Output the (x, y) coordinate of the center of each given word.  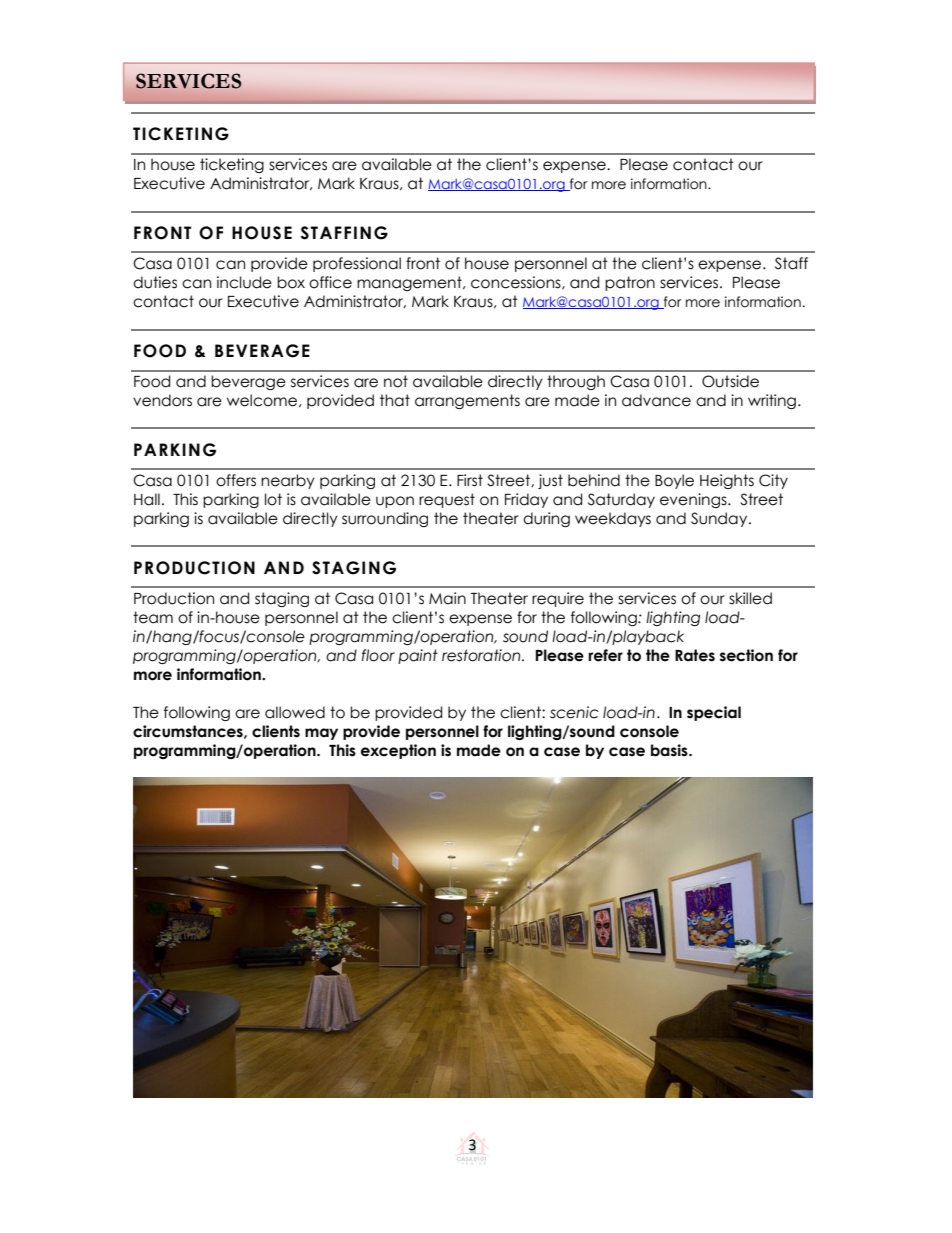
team (153, 617)
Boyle (674, 481)
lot (273, 499)
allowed (295, 712)
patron (630, 283)
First (470, 480)
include (244, 282)
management (410, 283)
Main (447, 598)
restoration (482, 655)
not (396, 381)
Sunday (720, 519)
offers (236, 480)
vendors (162, 400)
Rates (695, 655)
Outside (730, 381)
